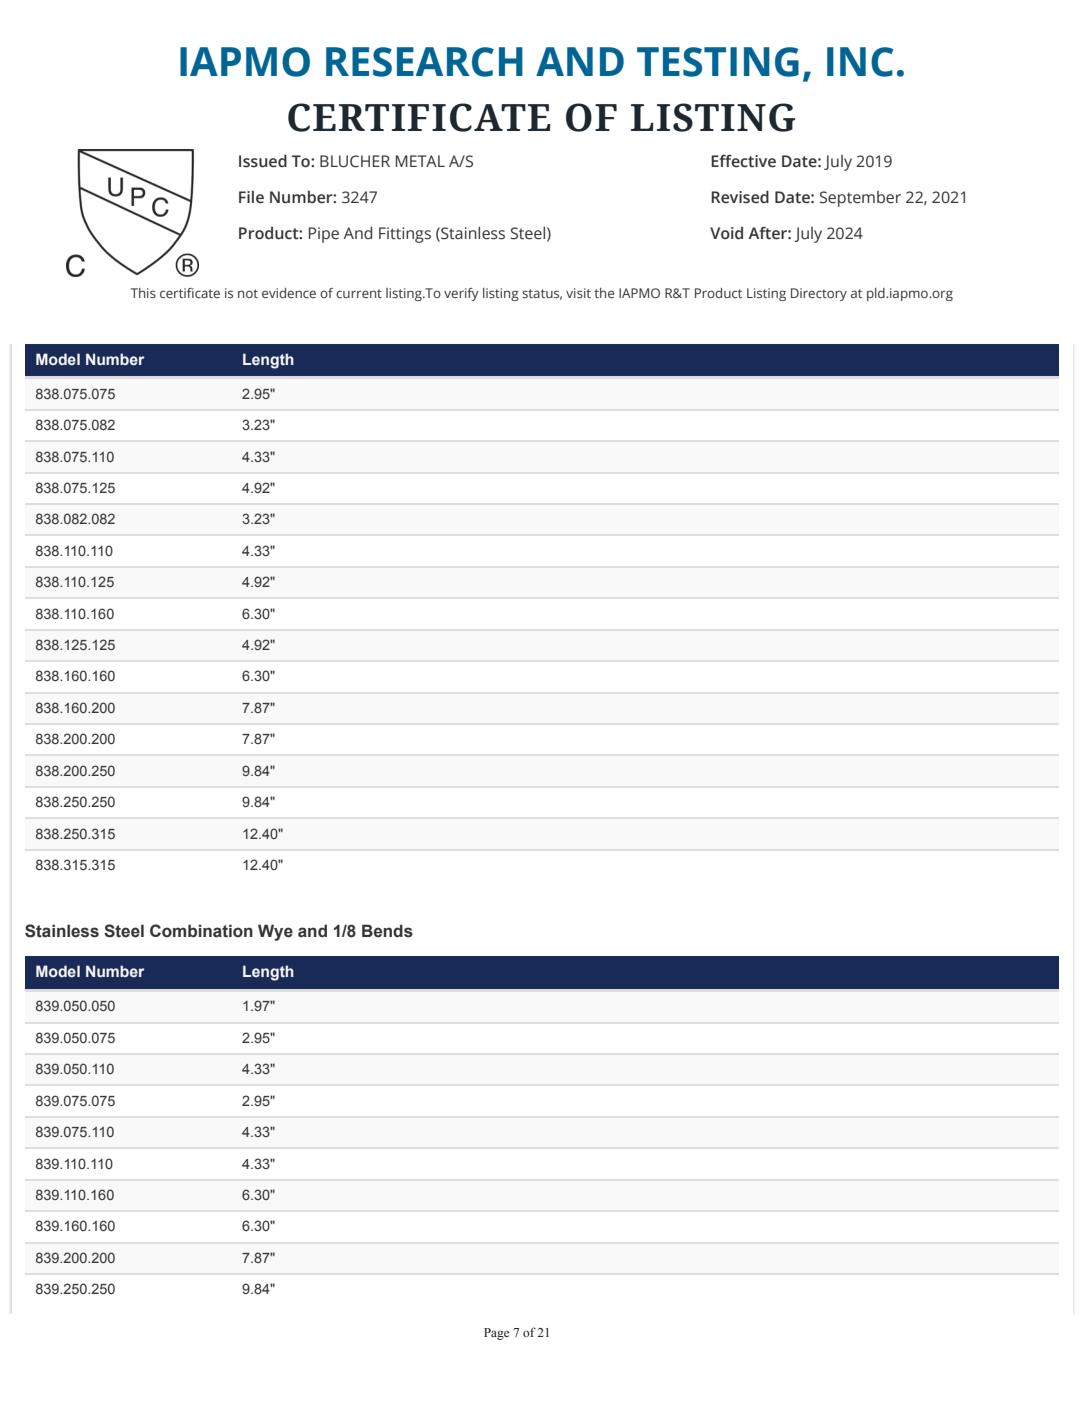  Describe the element at coordinates (497, 1334) in the document. I see `Page` at that location.
